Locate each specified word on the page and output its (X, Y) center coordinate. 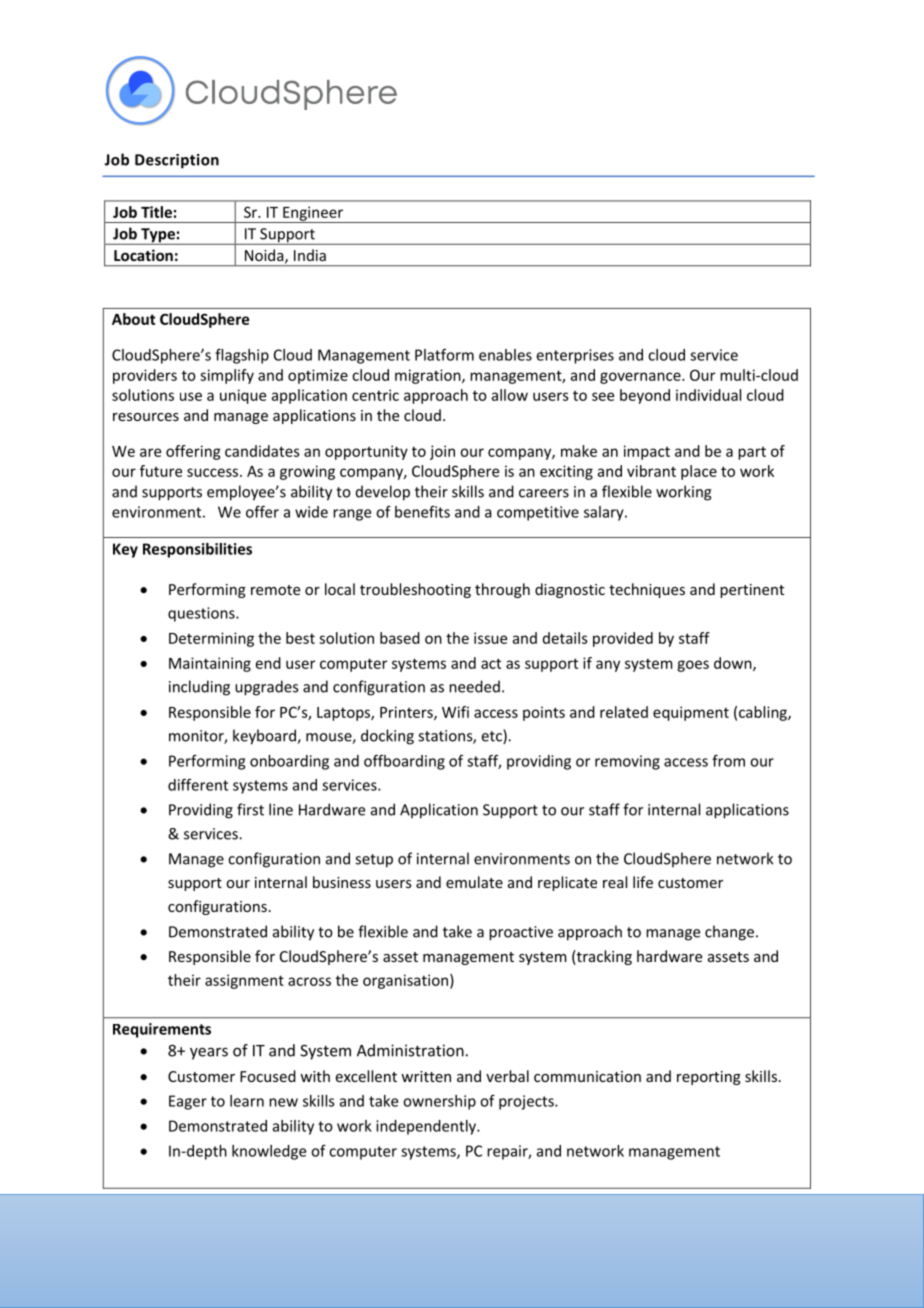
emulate (474, 882)
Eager (188, 1102)
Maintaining (210, 664)
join (442, 452)
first (250, 809)
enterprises (575, 356)
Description (177, 161)
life (643, 882)
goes (693, 666)
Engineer (313, 214)
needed (474, 686)
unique (243, 396)
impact (647, 452)
